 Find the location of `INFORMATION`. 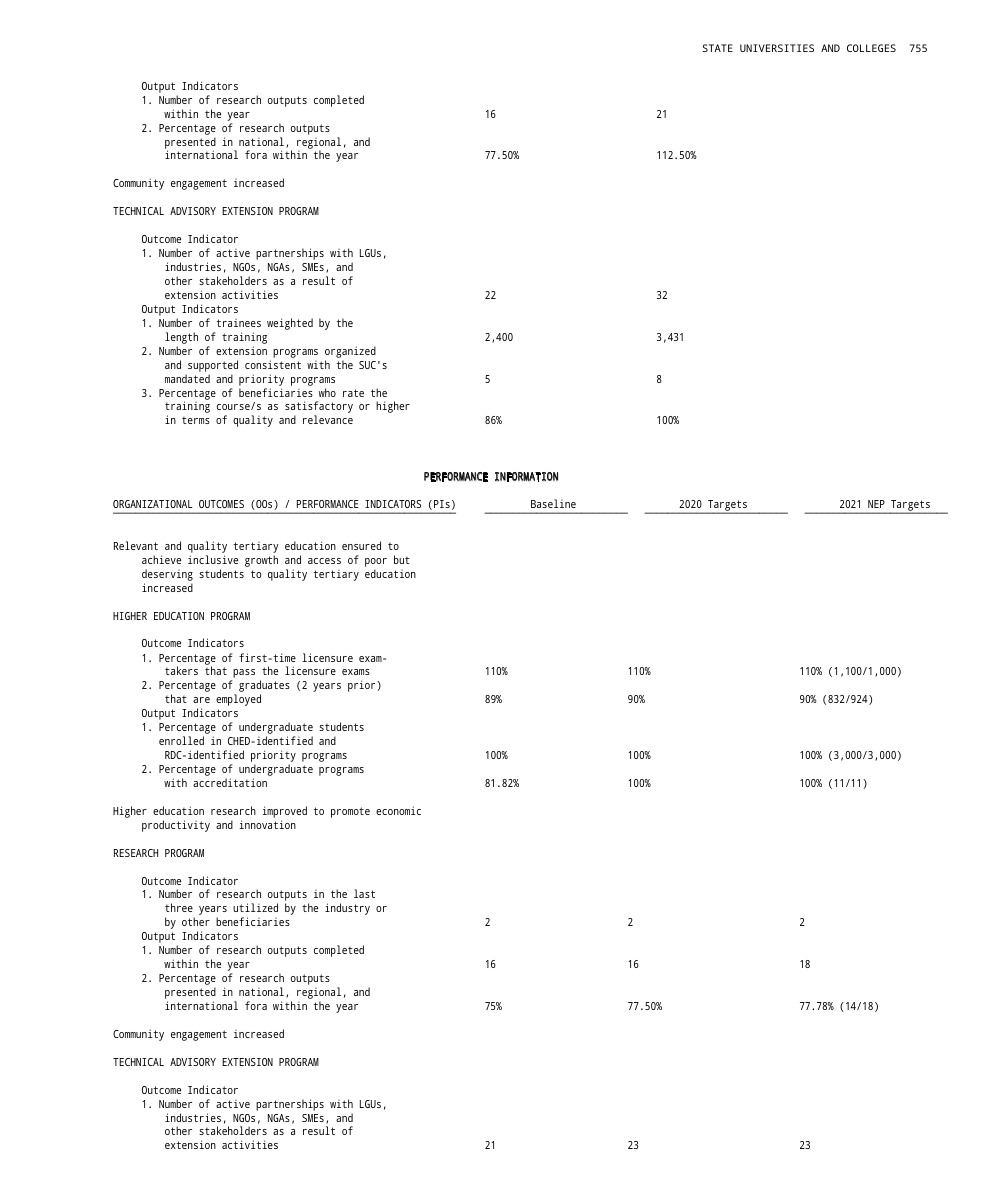

INFORMATION is located at coordinates (526, 477).
